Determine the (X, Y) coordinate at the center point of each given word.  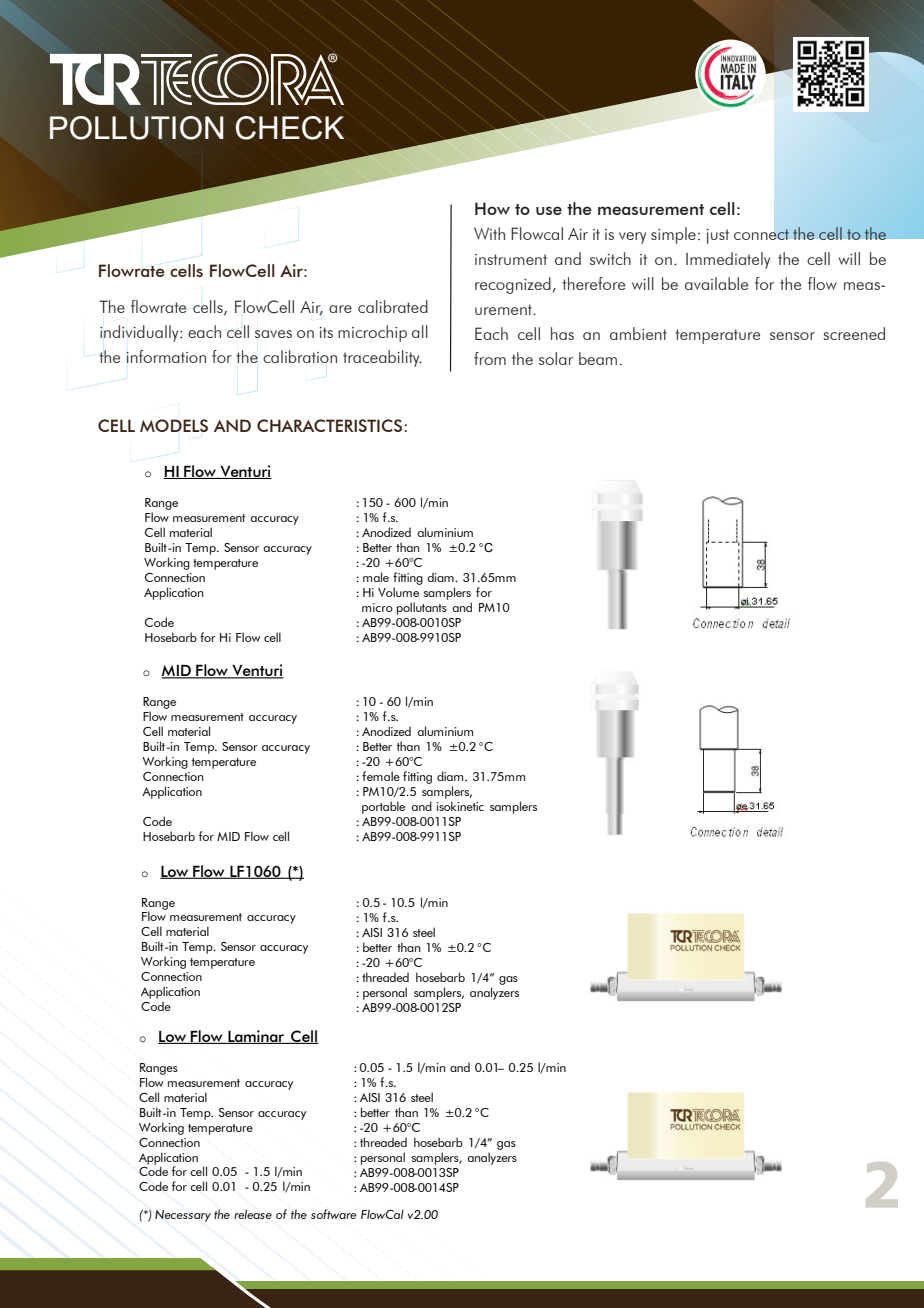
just (718, 236)
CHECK (289, 128)
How (492, 208)
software (333, 1214)
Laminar (256, 1037)
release (253, 1214)
